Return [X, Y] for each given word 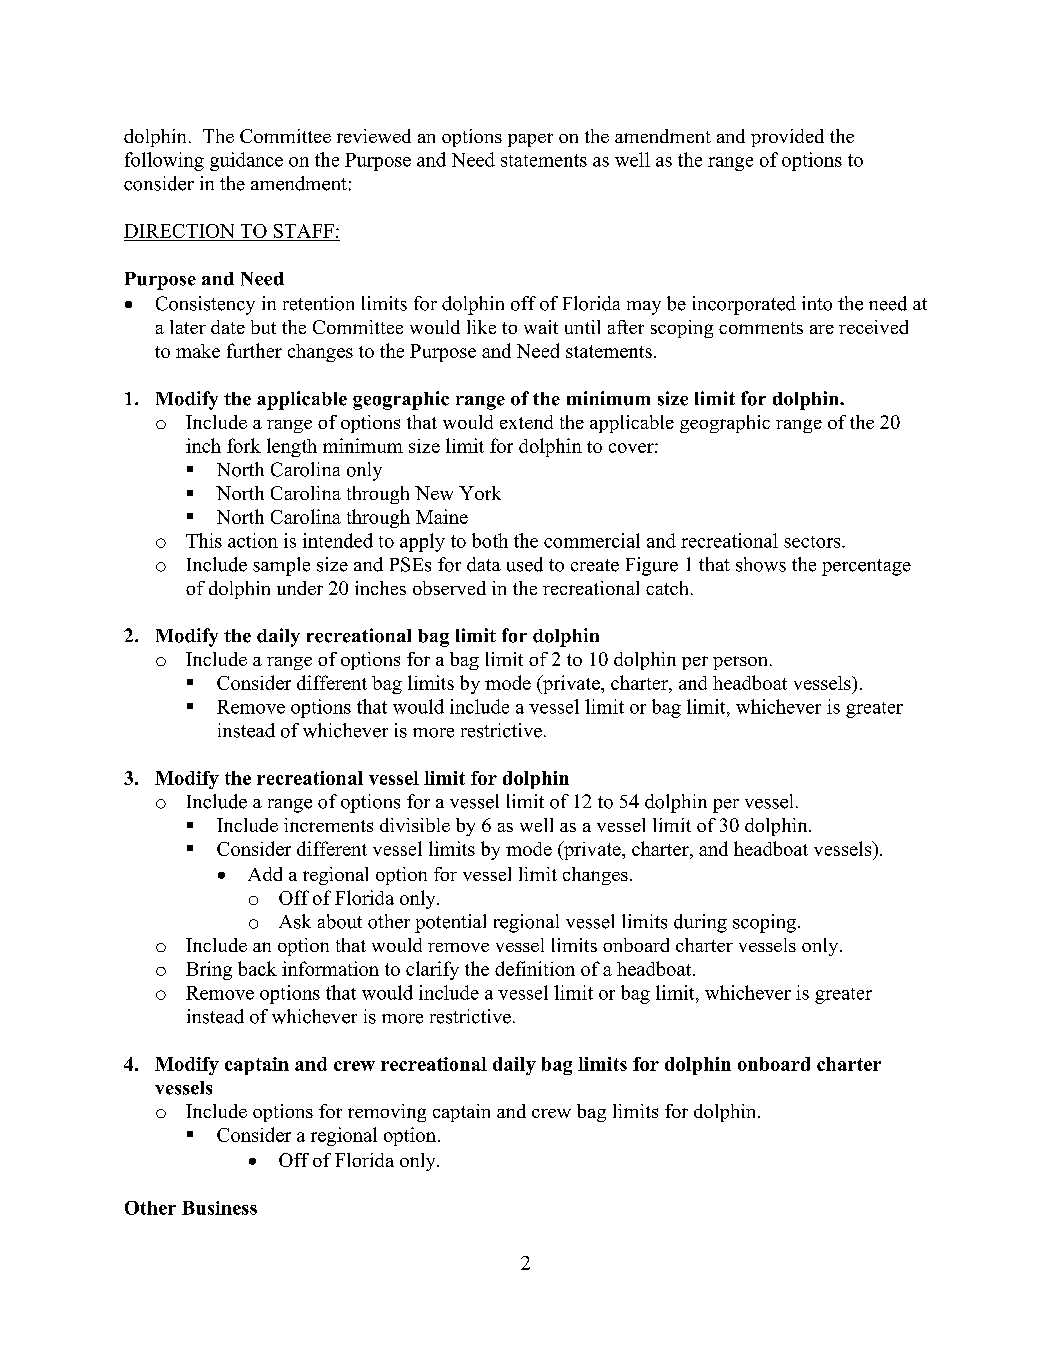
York [480, 493]
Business [219, 1208]
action [253, 540]
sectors [813, 542]
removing [387, 1113]
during [700, 923]
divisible [415, 825]
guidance [246, 161]
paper [530, 140]
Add [265, 874]
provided [787, 138]
